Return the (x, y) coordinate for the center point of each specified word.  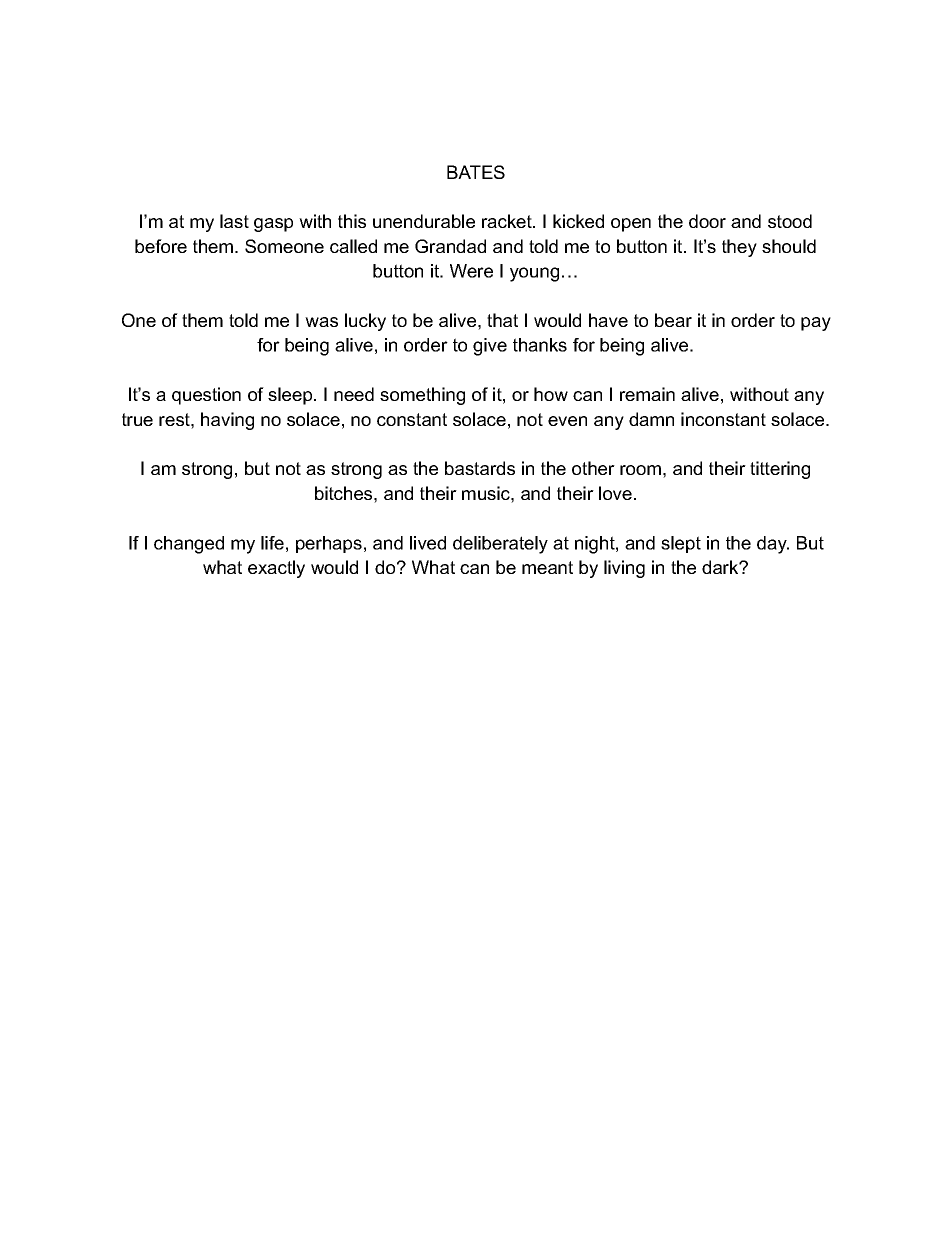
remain (647, 394)
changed (189, 545)
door (707, 221)
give (490, 347)
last (234, 221)
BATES (476, 172)
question (206, 396)
